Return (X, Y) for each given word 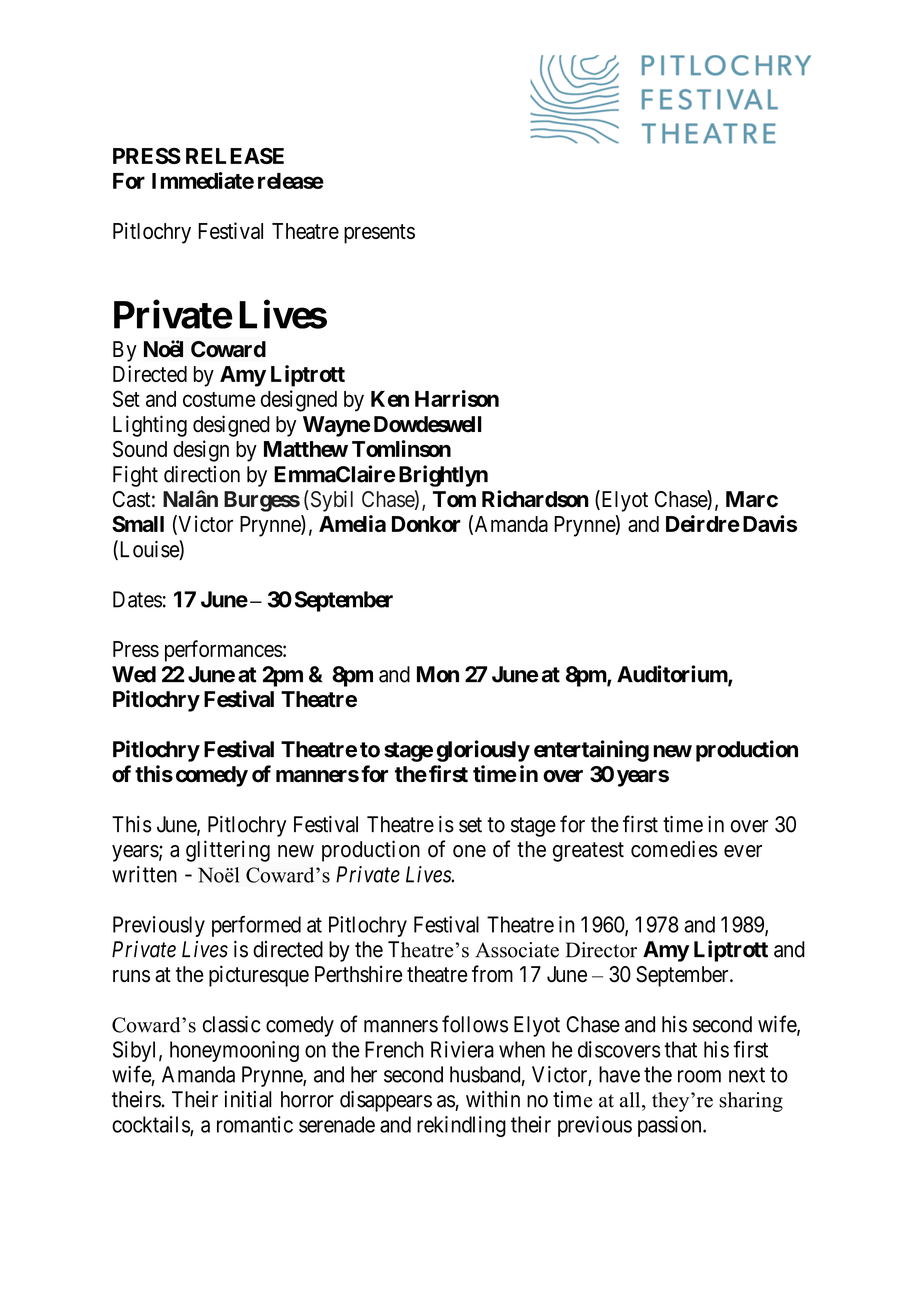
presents (379, 234)
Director (601, 950)
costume (219, 399)
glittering (228, 851)
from (492, 974)
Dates (137, 599)
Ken (390, 399)
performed (256, 926)
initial (248, 1099)
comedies (674, 849)
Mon (438, 674)
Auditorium (673, 675)
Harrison (457, 398)
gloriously (483, 751)
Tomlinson (401, 448)
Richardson (535, 499)
